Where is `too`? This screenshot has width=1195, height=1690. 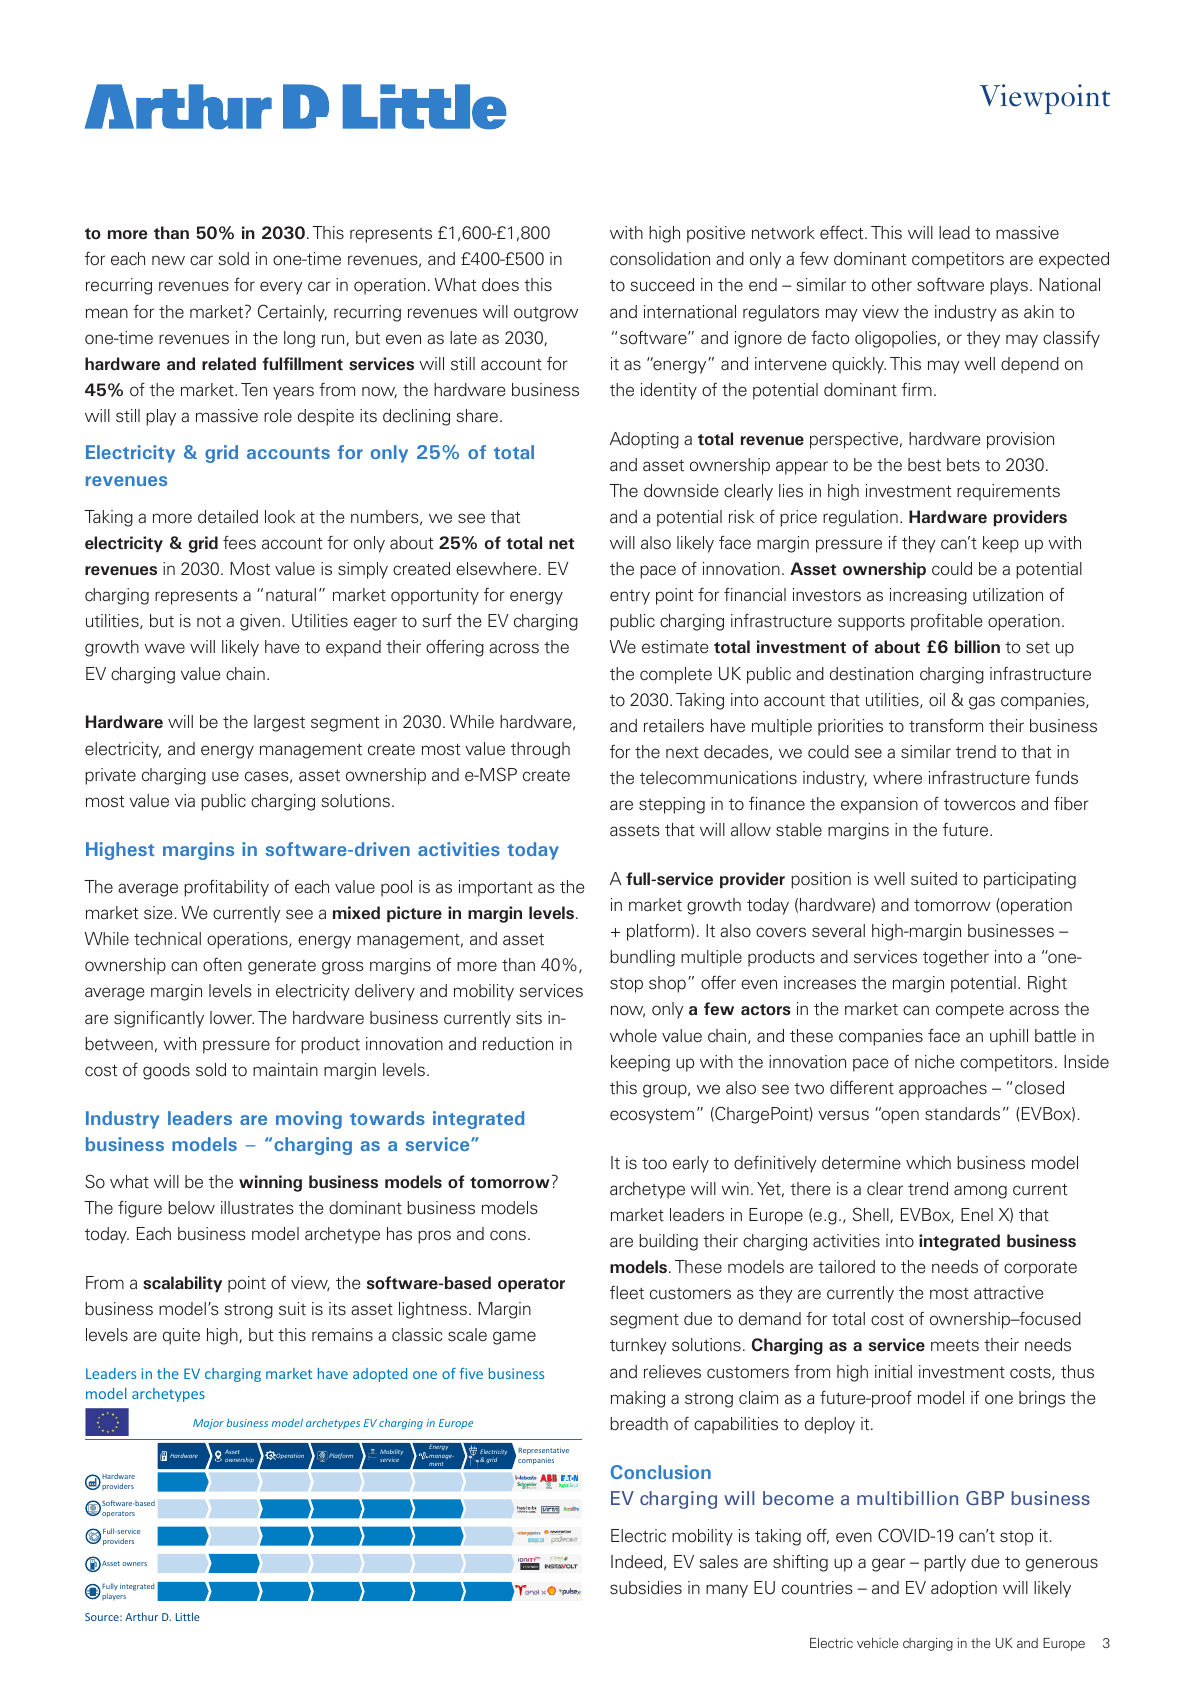 too is located at coordinates (654, 1164).
